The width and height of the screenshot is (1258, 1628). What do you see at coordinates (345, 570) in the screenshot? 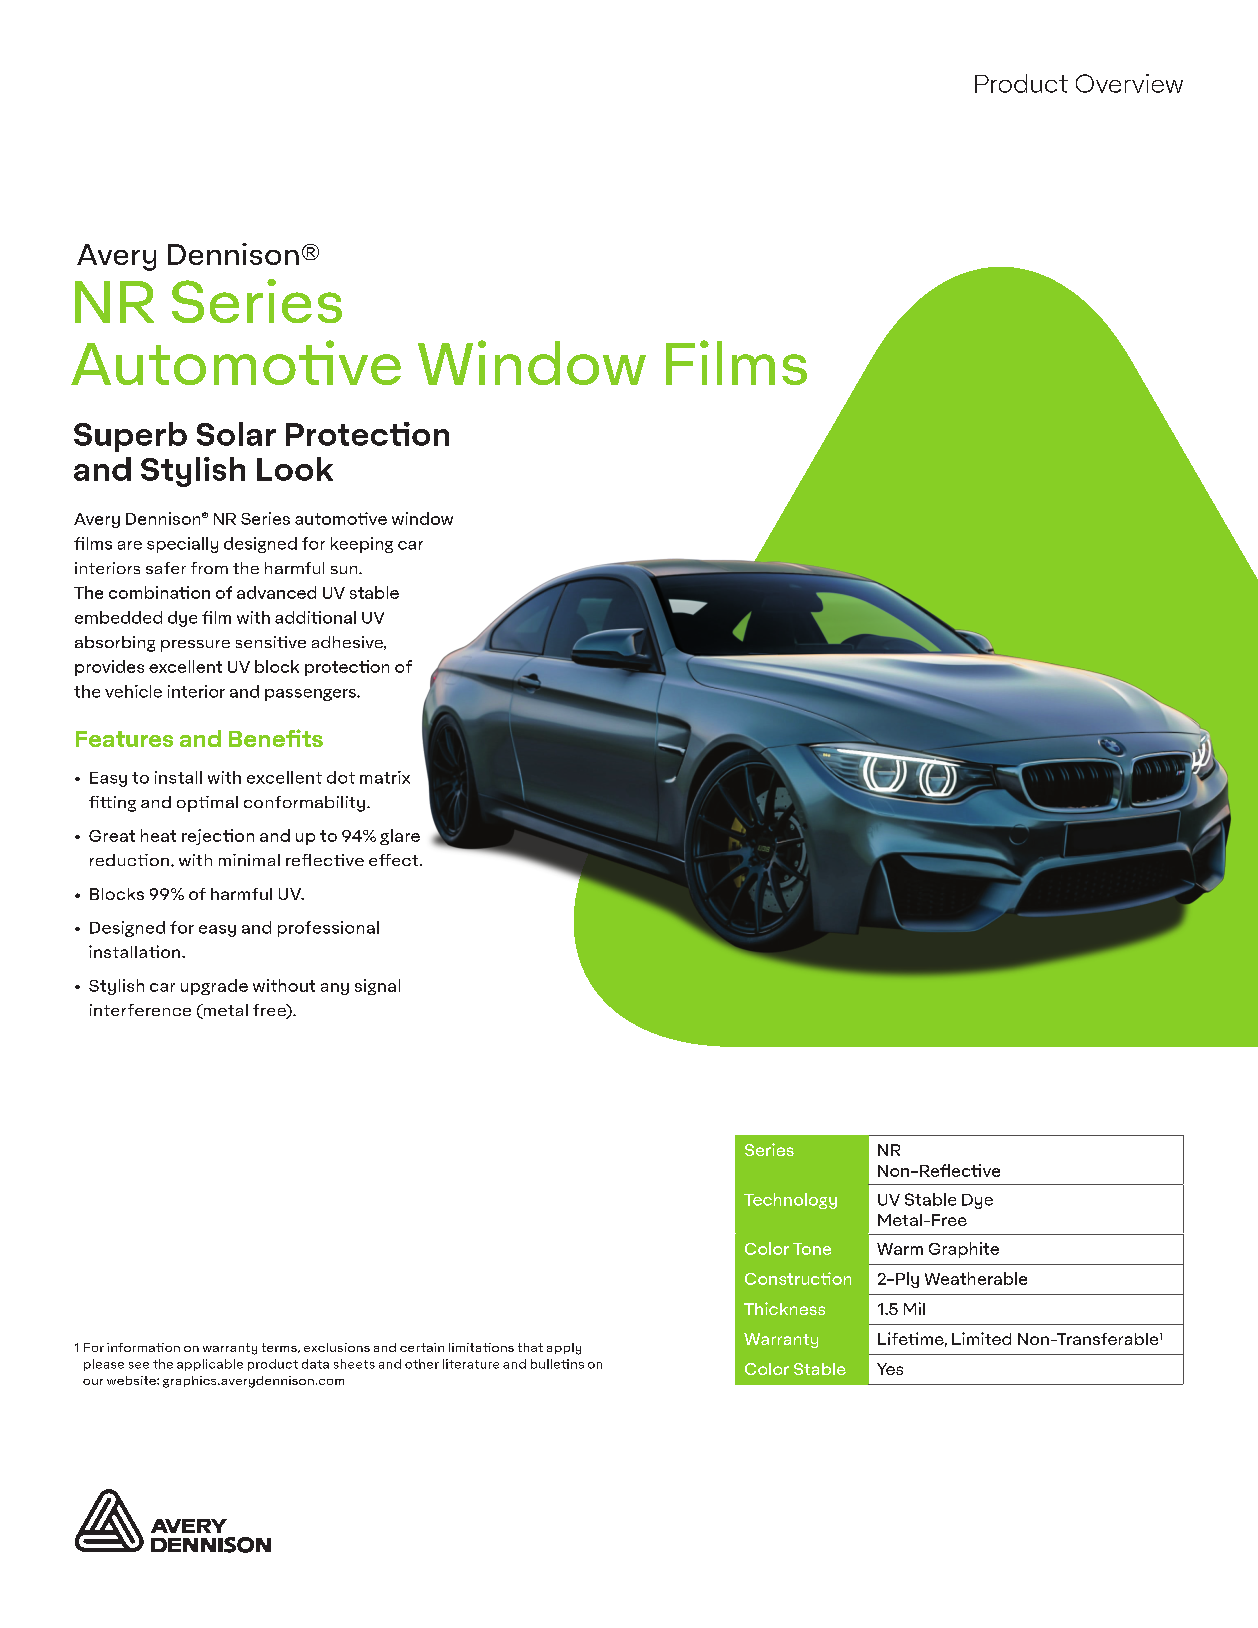
I see `sun` at bounding box center [345, 570].
